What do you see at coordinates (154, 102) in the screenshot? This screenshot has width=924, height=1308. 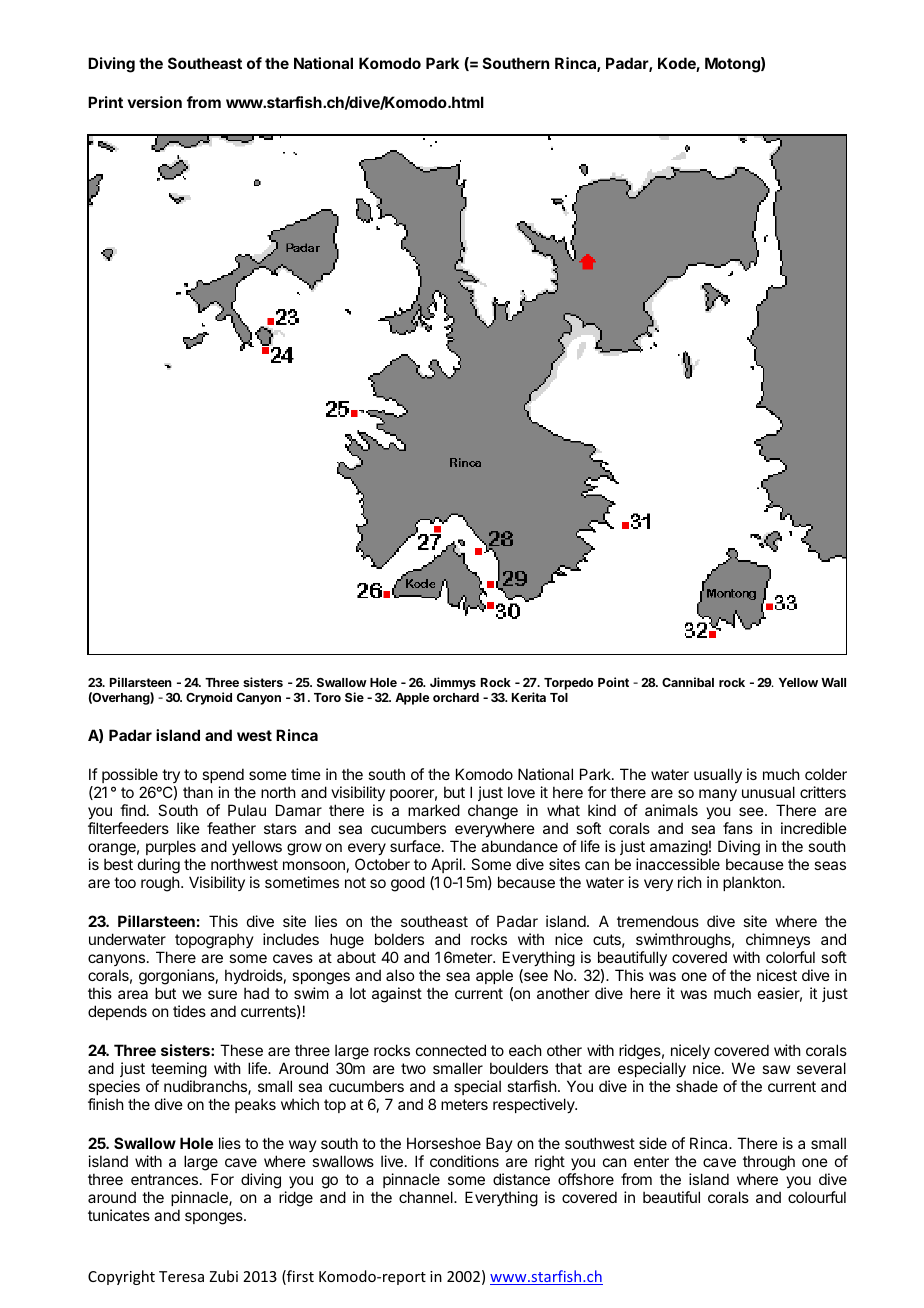 I see `version` at bounding box center [154, 102].
